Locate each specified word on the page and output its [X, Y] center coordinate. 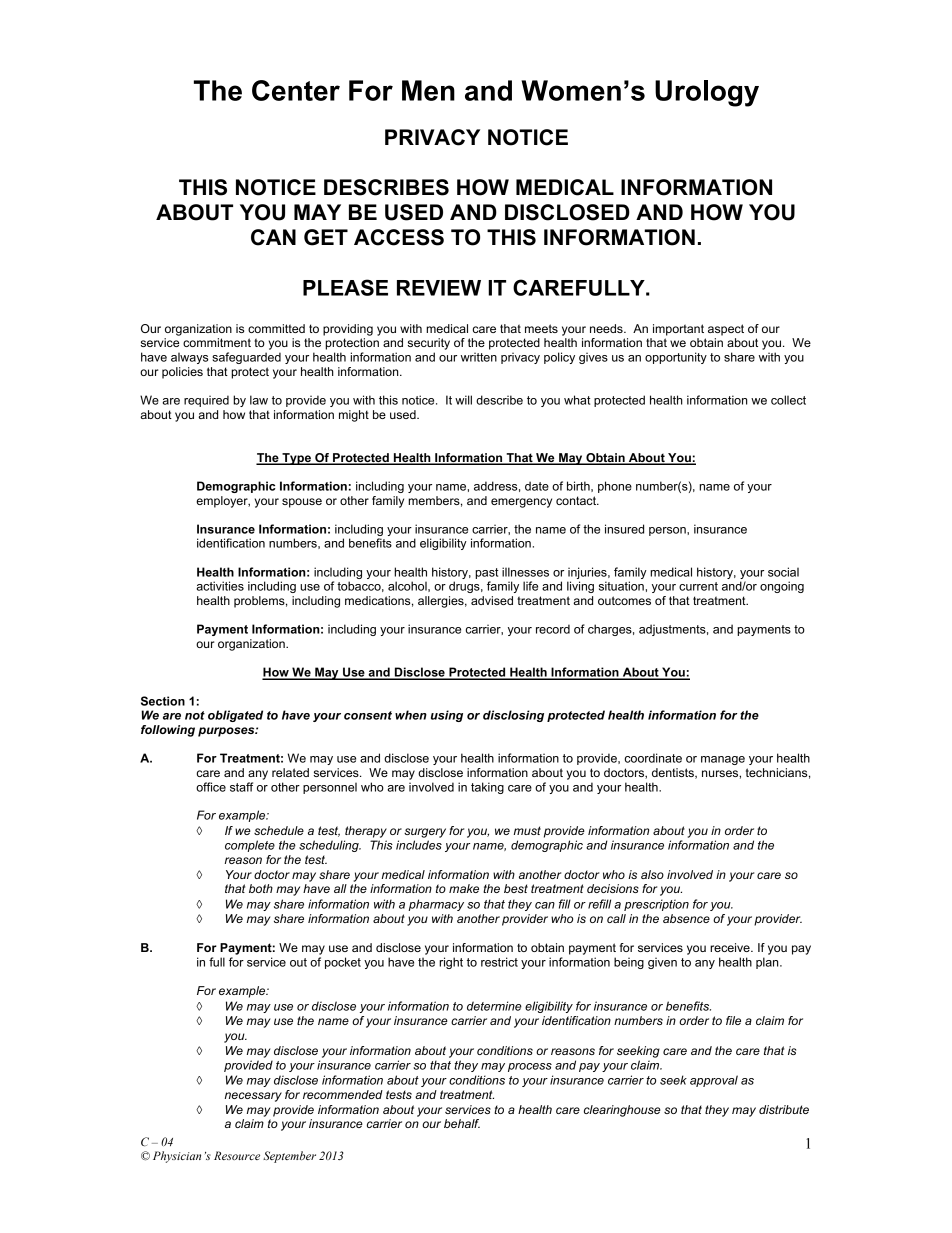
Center [296, 90]
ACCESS [399, 237]
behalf [462, 1123]
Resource [237, 1155]
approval [714, 1081]
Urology [707, 93]
